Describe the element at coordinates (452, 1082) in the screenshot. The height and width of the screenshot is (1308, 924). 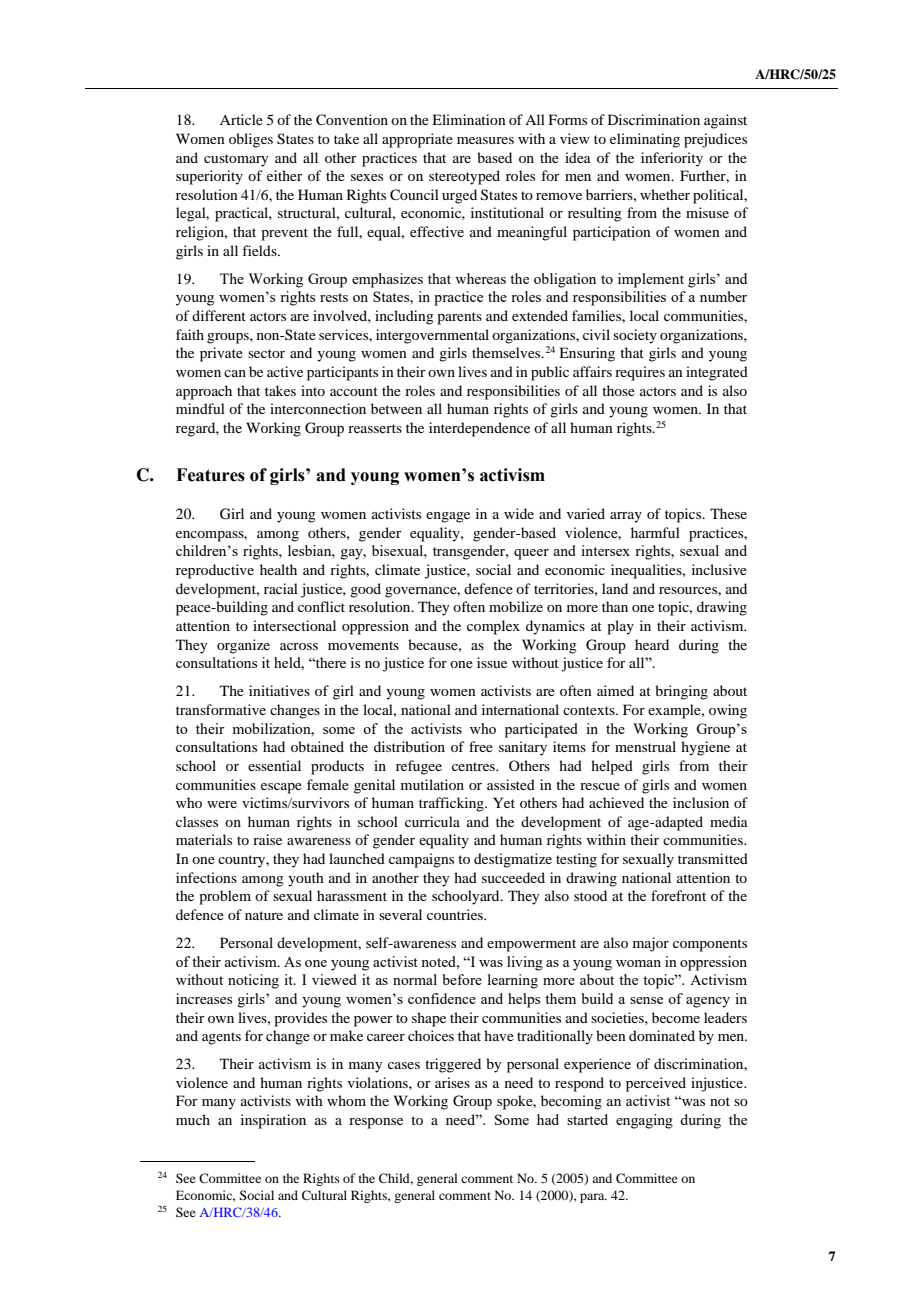
I see `arises` at that location.
